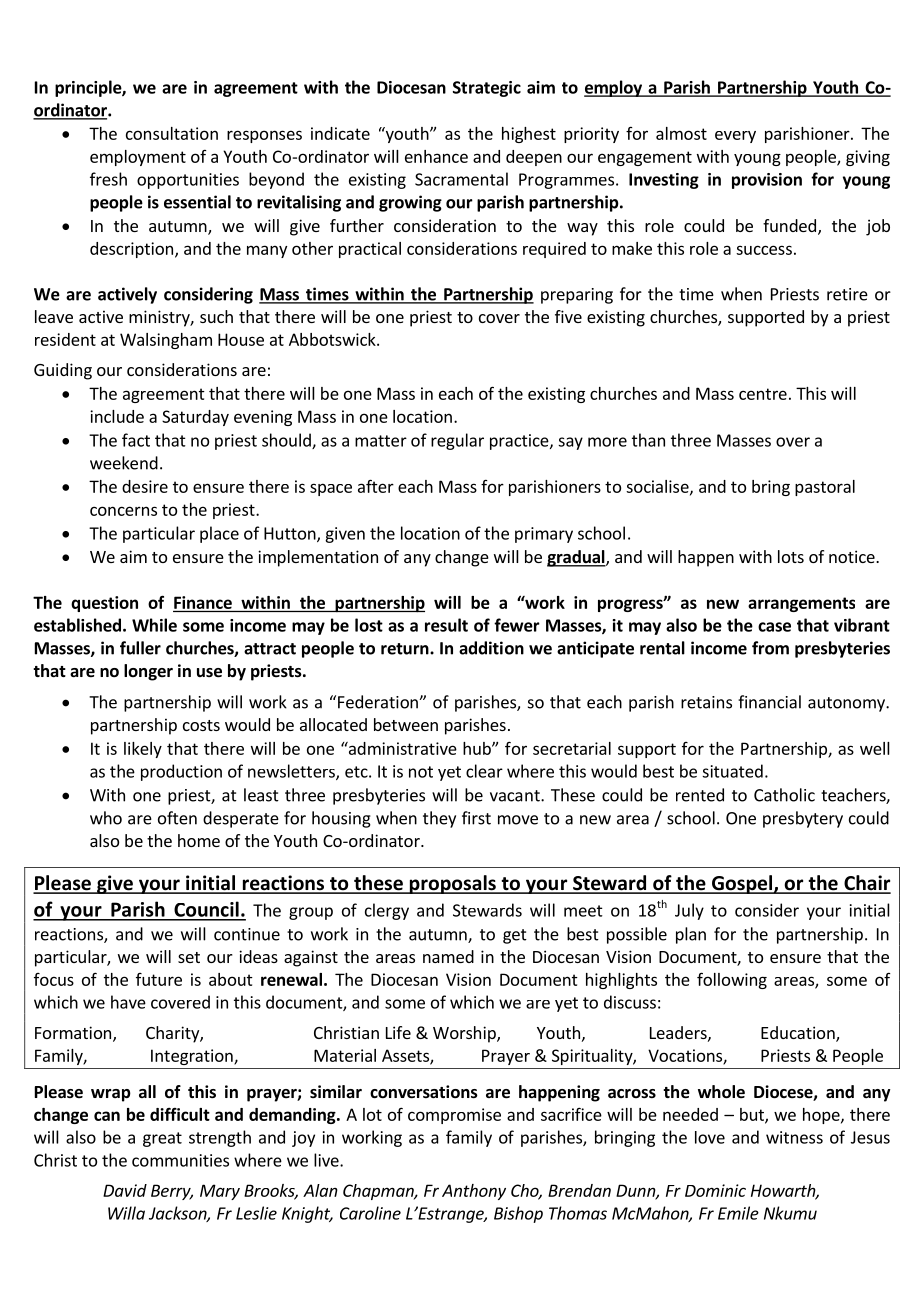 The height and width of the screenshot is (1308, 924). What do you see at coordinates (172, 133) in the screenshot?
I see `consultation` at bounding box center [172, 133].
